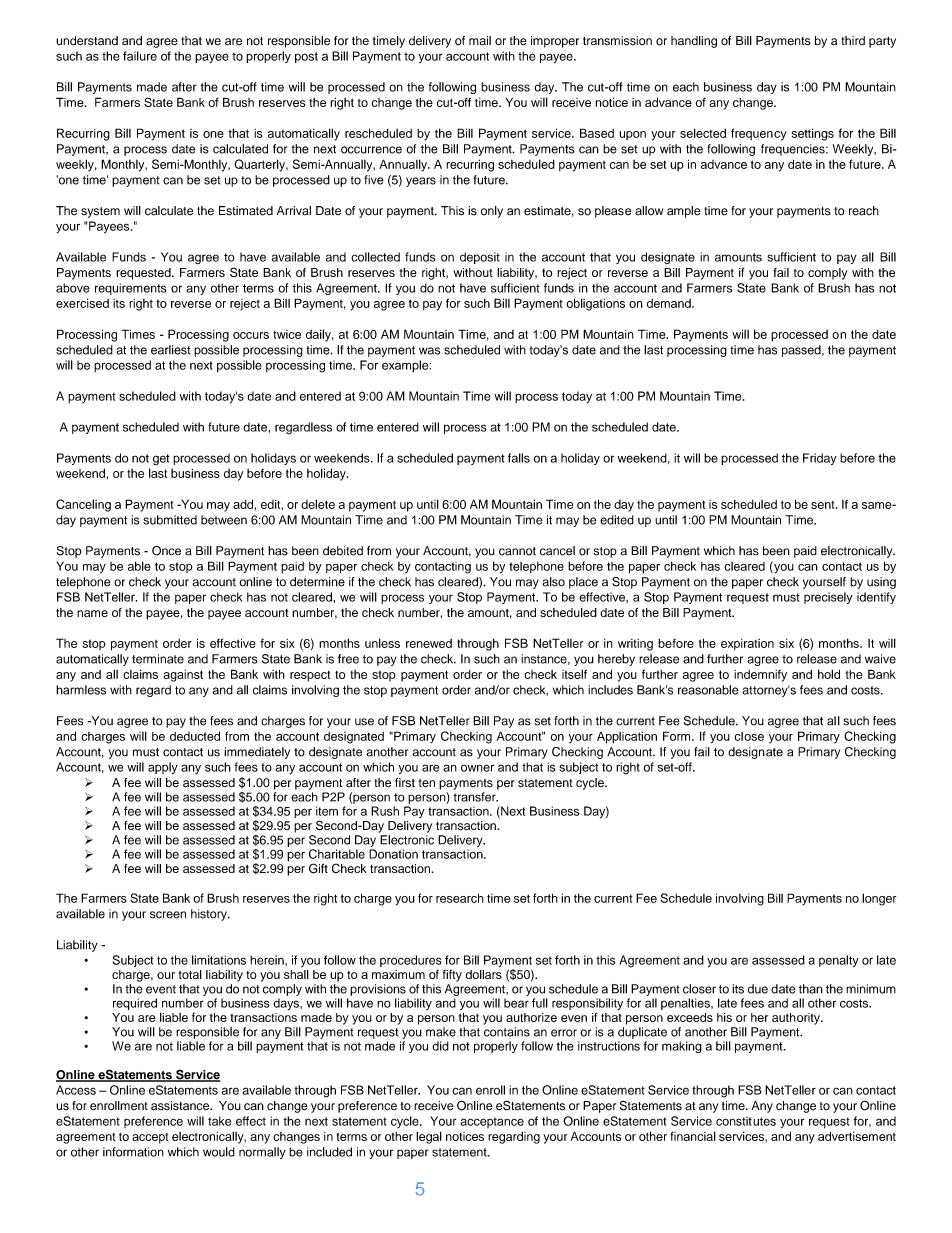 The height and width of the screenshot is (1233, 952). I want to click on constitutes, so click(746, 1121).
